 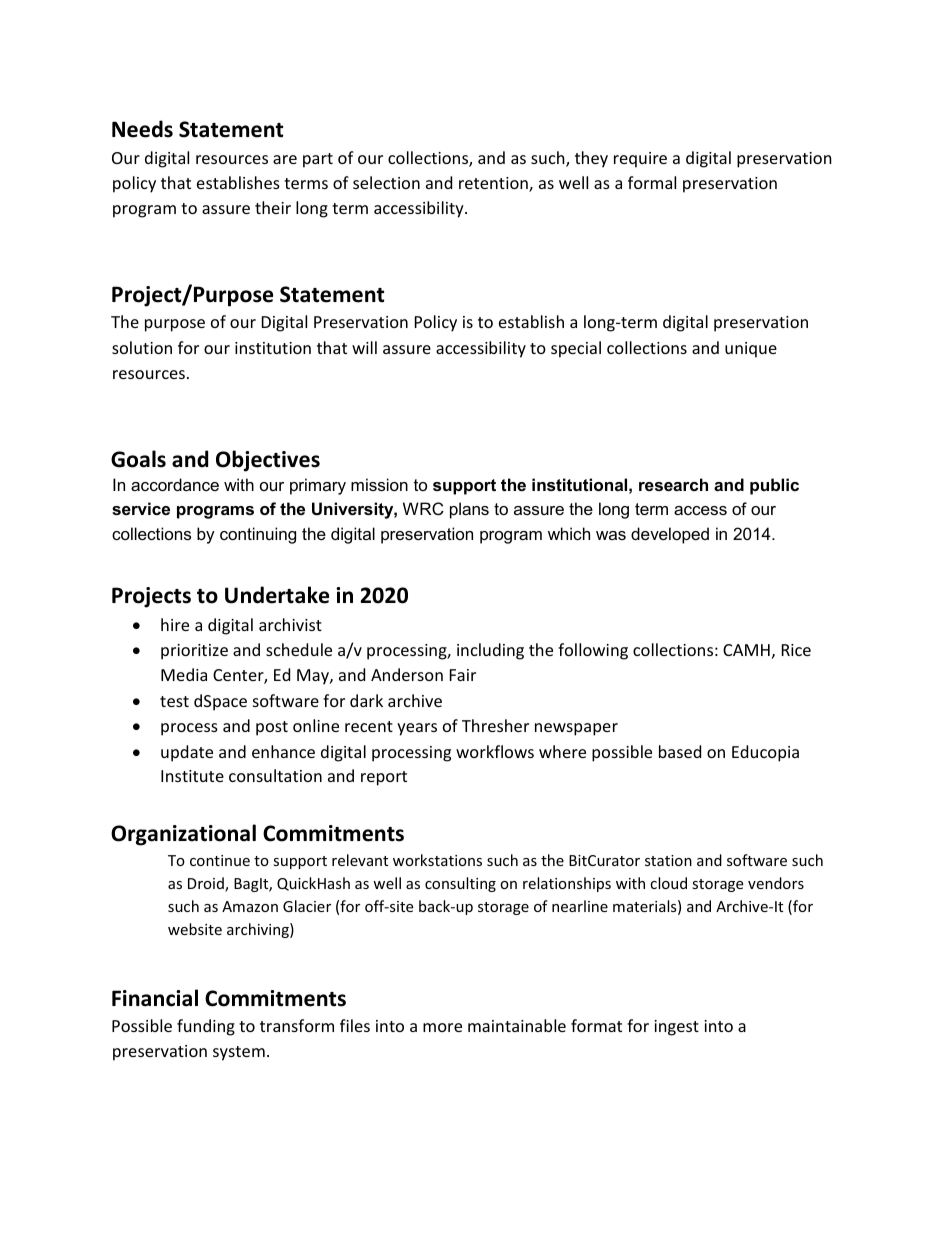 I want to click on Undertake, so click(x=277, y=595).
